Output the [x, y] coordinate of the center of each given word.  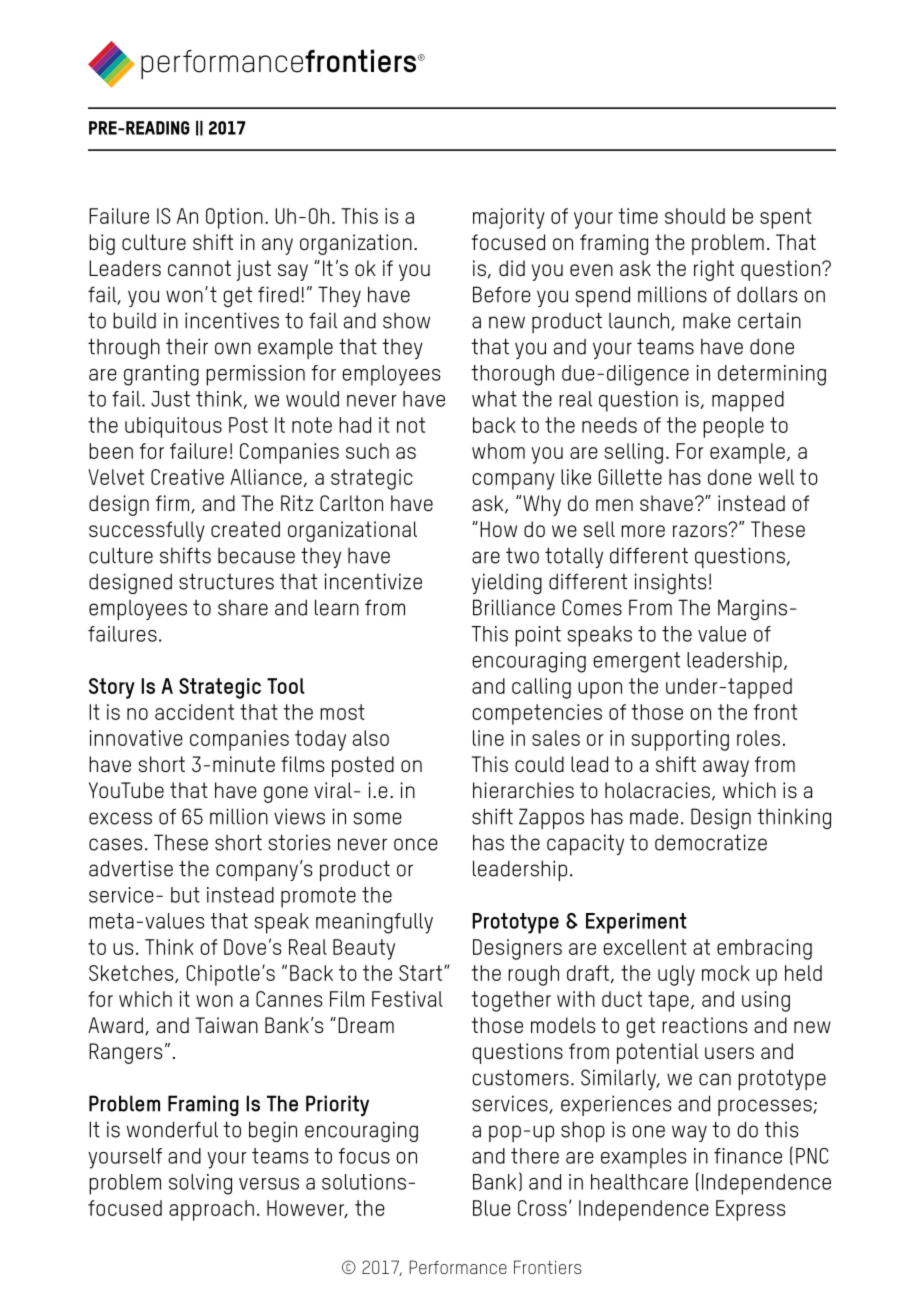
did [512, 268]
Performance [458, 1267]
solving [200, 1184]
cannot [199, 268]
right [714, 270]
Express [751, 1210]
